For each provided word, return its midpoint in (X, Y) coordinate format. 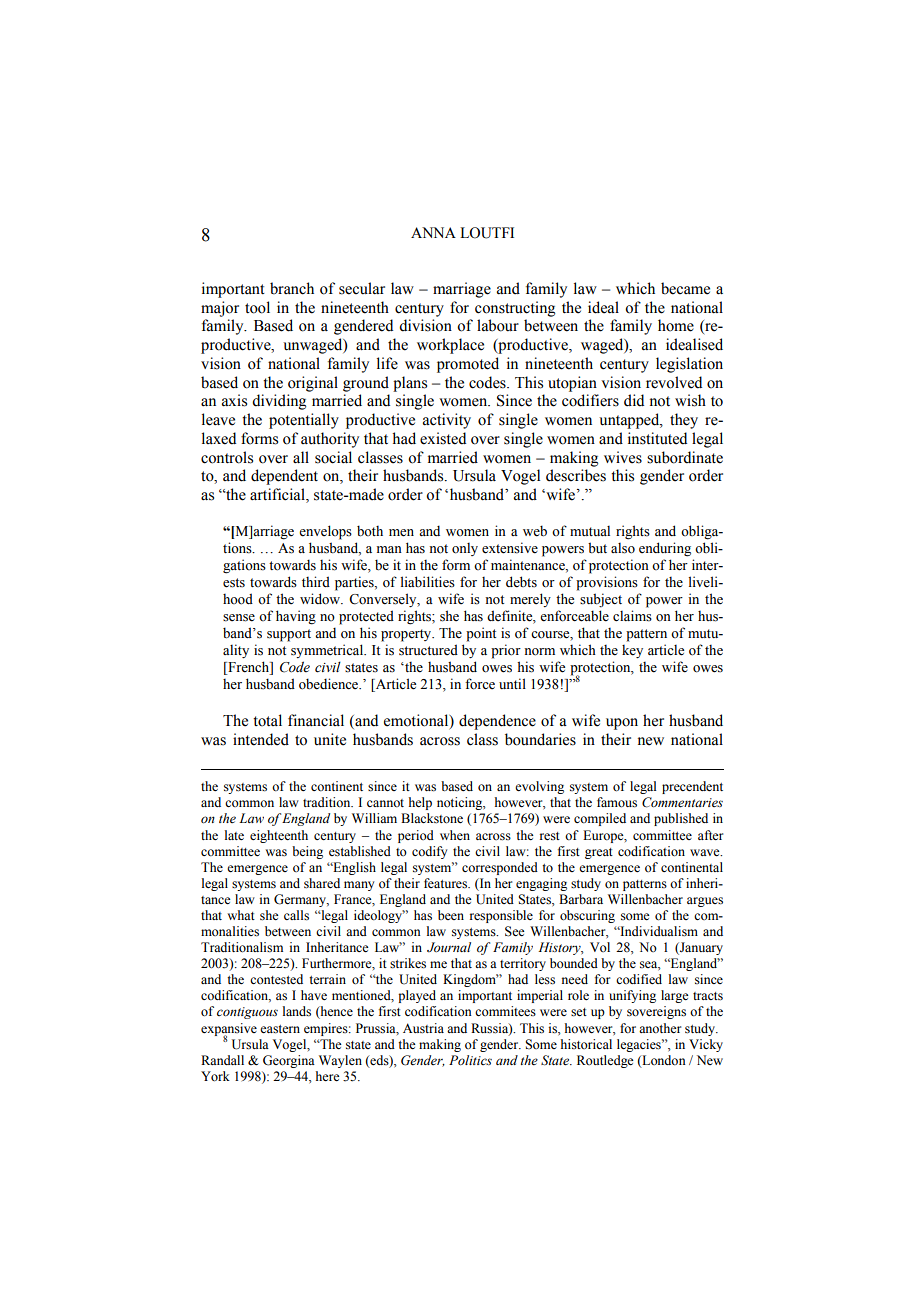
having (296, 617)
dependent (284, 477)
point (481, 634)
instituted (657, 438)
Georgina (289, 1061)
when (455, 835)
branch (292, 288)
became (685, 288)
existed (443, 438)
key (632, 651)
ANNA (433, 232)
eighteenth (279, 836)
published (681, 819)
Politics (470, 1060)
